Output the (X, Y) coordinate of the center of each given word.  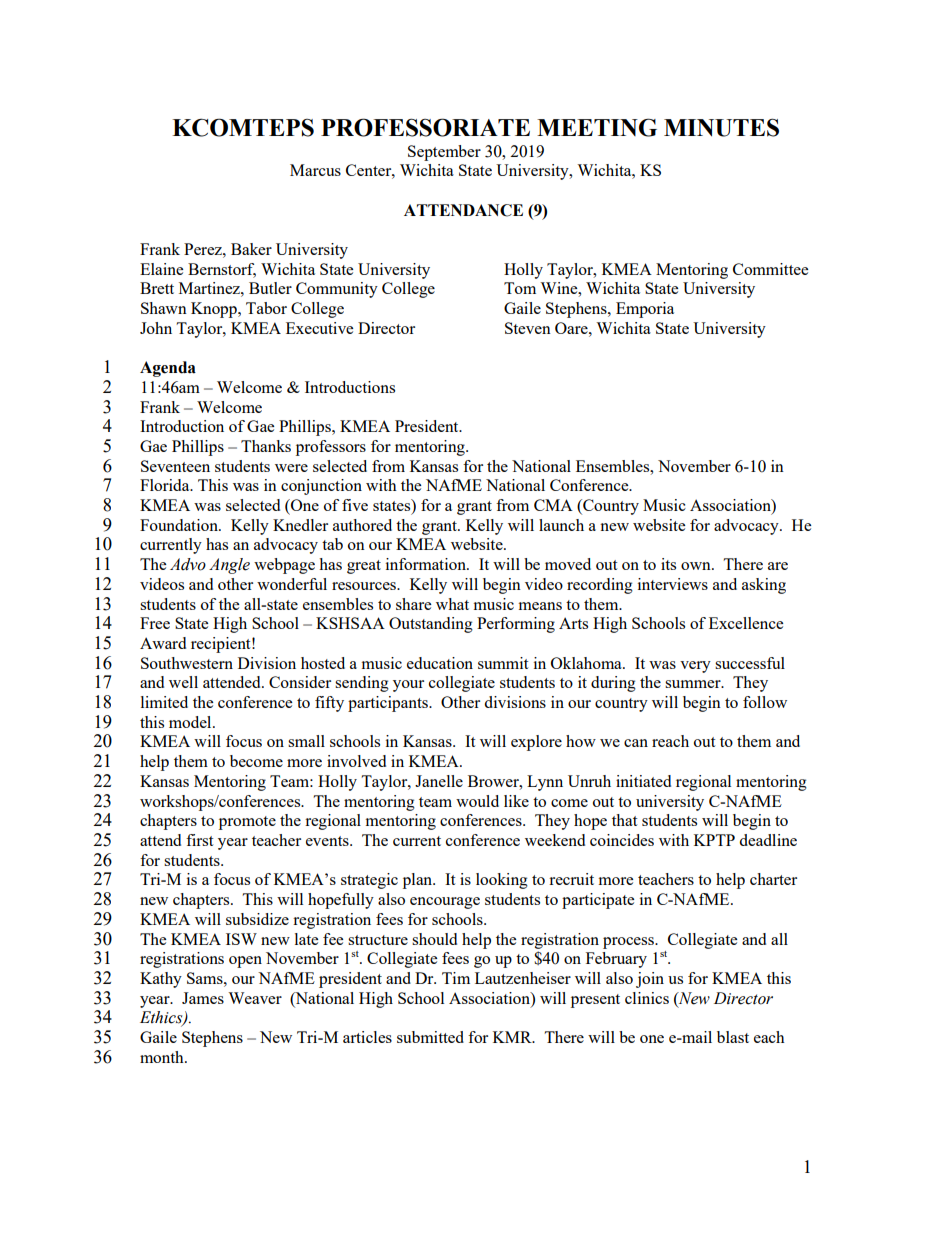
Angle (229, 566)
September (444, 153)
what (452, 604)
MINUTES (721, 127)
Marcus (315, 170)
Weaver (255, 998)
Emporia (645, 310)
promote (247, 823)
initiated (643, 781)
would (477, 801)
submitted (430, 1037)
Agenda (168, 369)
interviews (673, 584)
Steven (528, 328)
